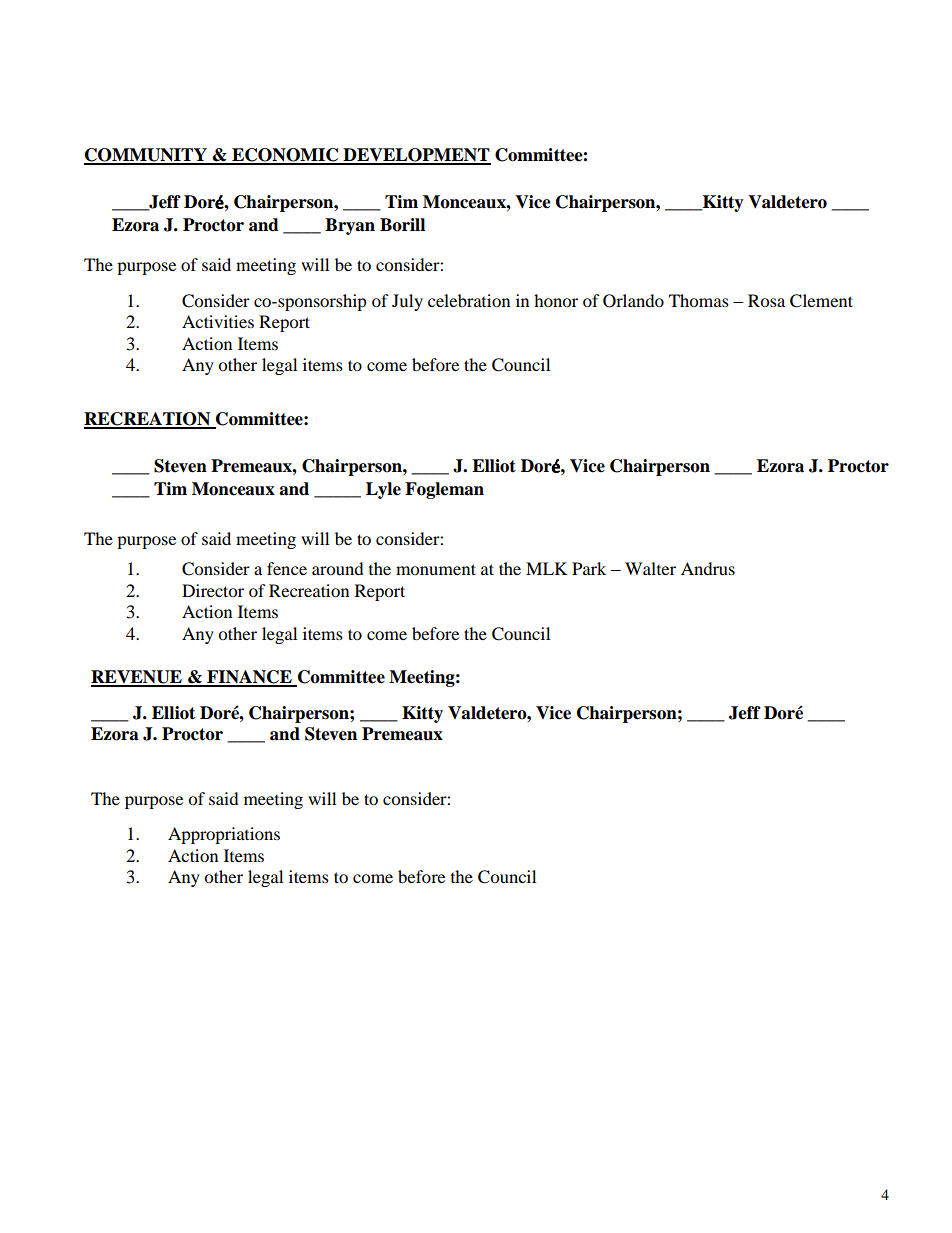 The image size is (952, 1233). I want to click on Appropriations, so click(224, 835).
